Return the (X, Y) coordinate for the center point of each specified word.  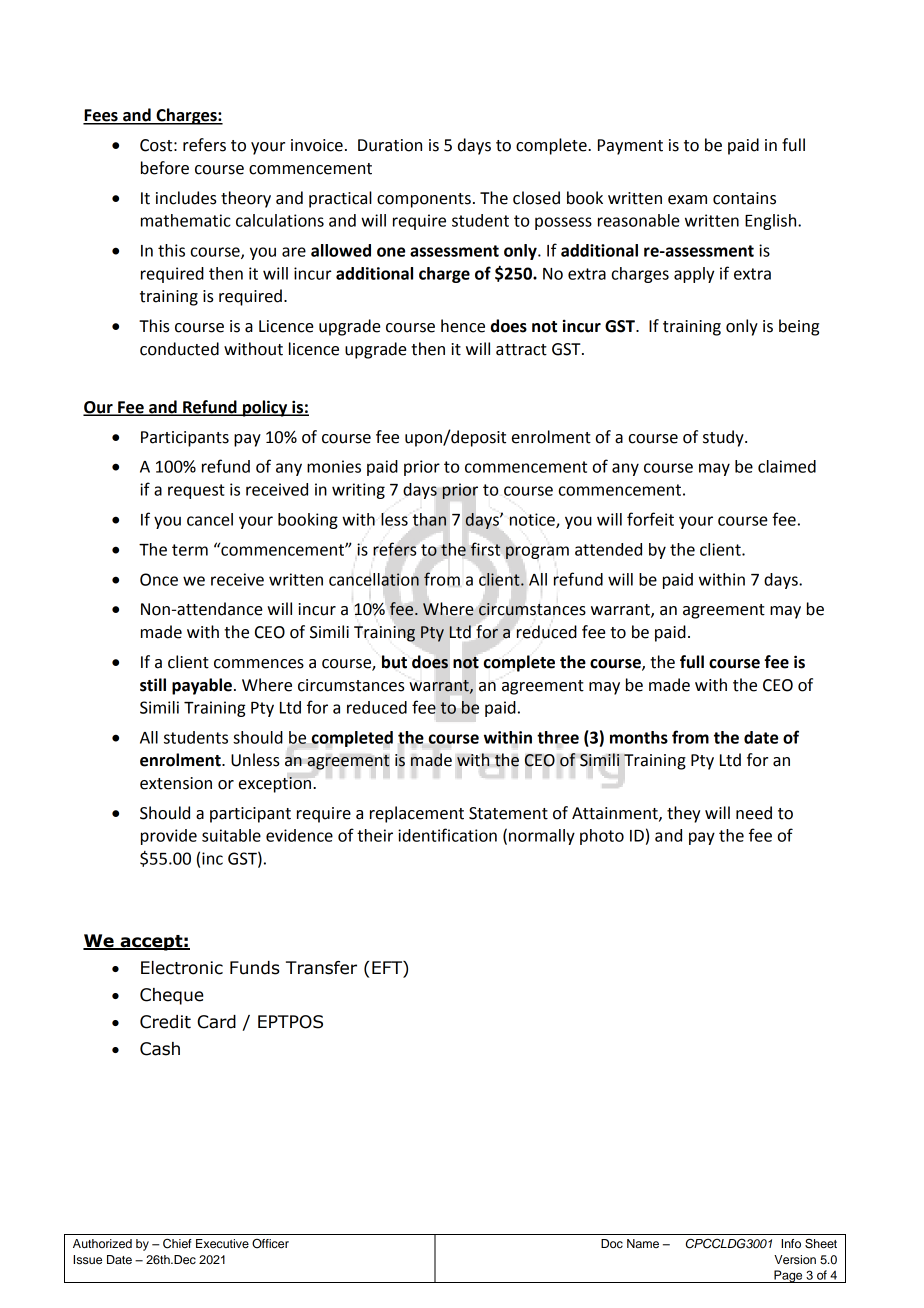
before (165, 168)
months (639, 737)
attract (521, 350)
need (754, 813)
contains (744, 198)
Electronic (182, 968)
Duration (390, 145)
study (724, 438)
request (196, 491)
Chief (177, 1244)
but (394, 662)
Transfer (321, 968)
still (153, 685)
